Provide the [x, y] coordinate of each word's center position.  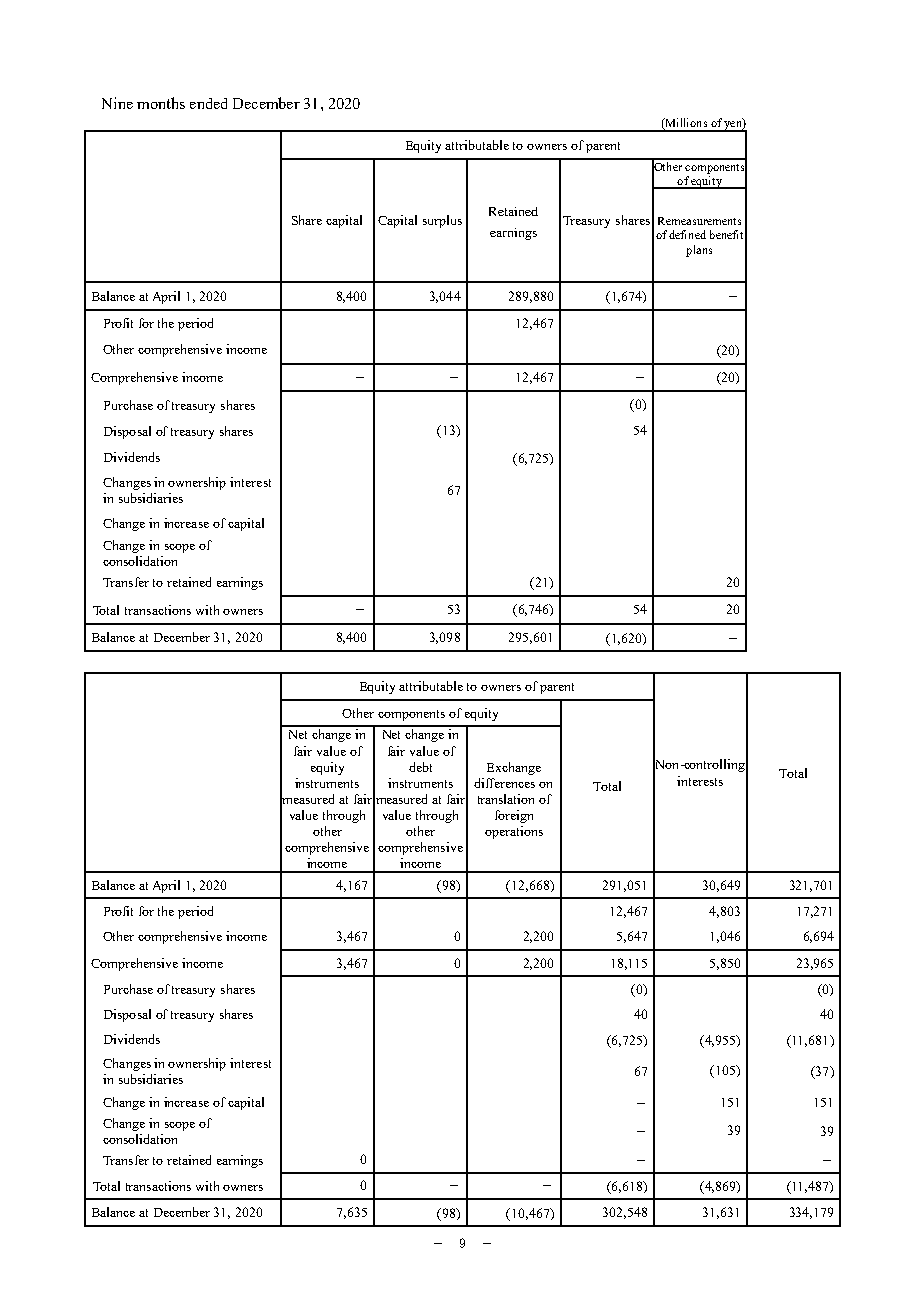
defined [687, 234]
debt [420, 767]
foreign [514, 816]
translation [506, 799]
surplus [442, 221]
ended [208, 103]
